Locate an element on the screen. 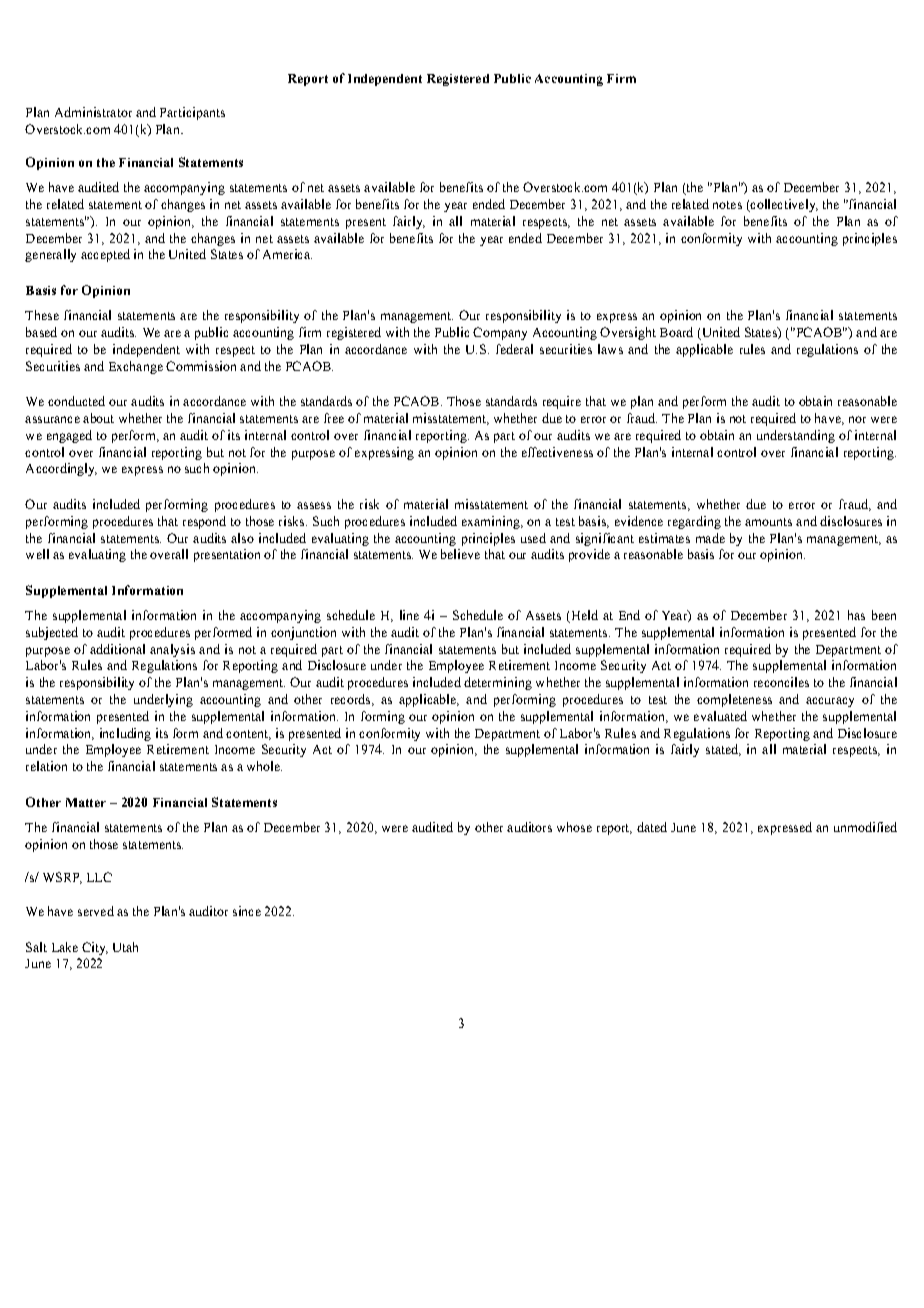 The image size is (924, 1308). about is located at coordinates (98, 418).
